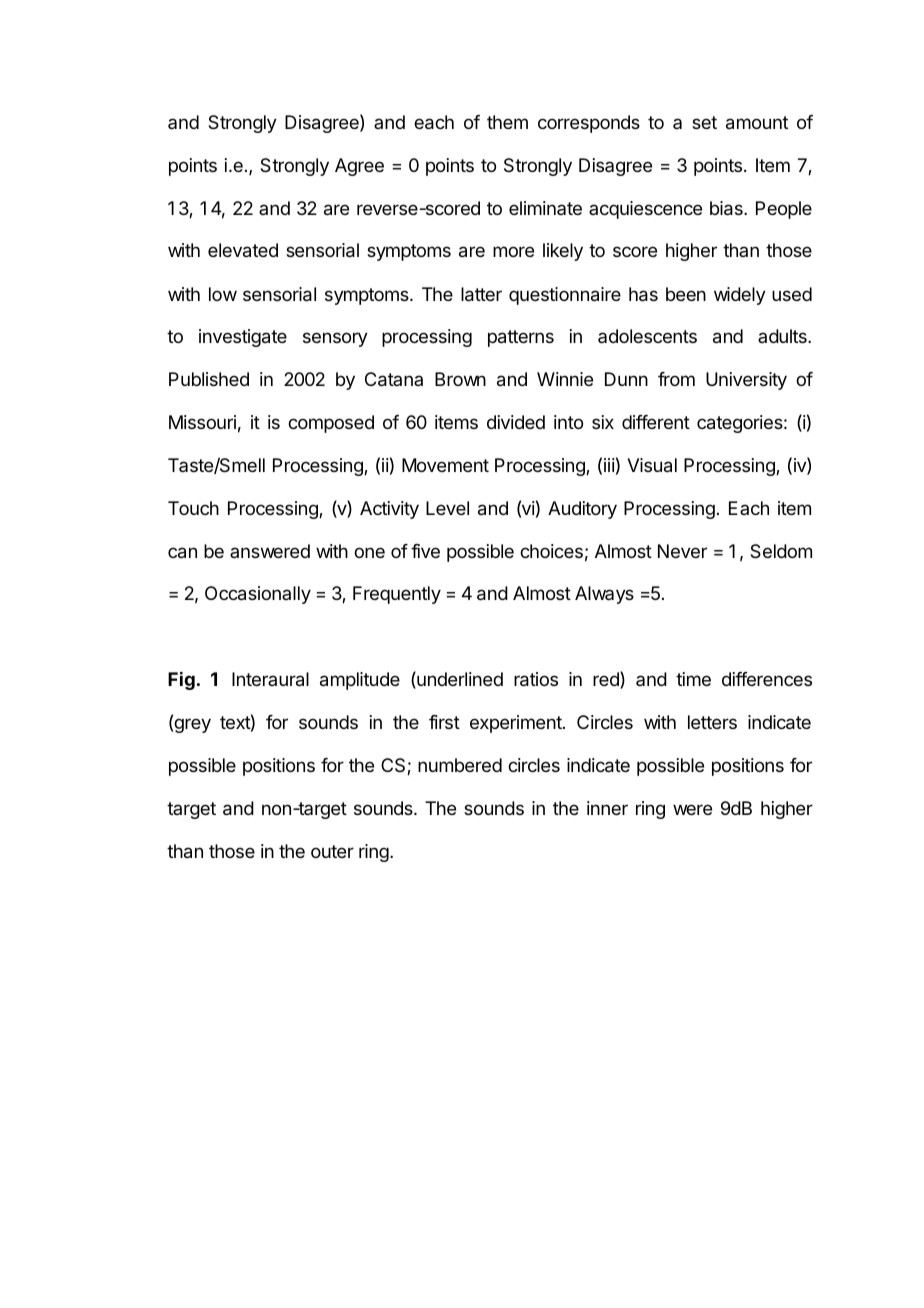  Describe the element at coordinates (607, 808) in the screenshot. I see `inner` at that location.
